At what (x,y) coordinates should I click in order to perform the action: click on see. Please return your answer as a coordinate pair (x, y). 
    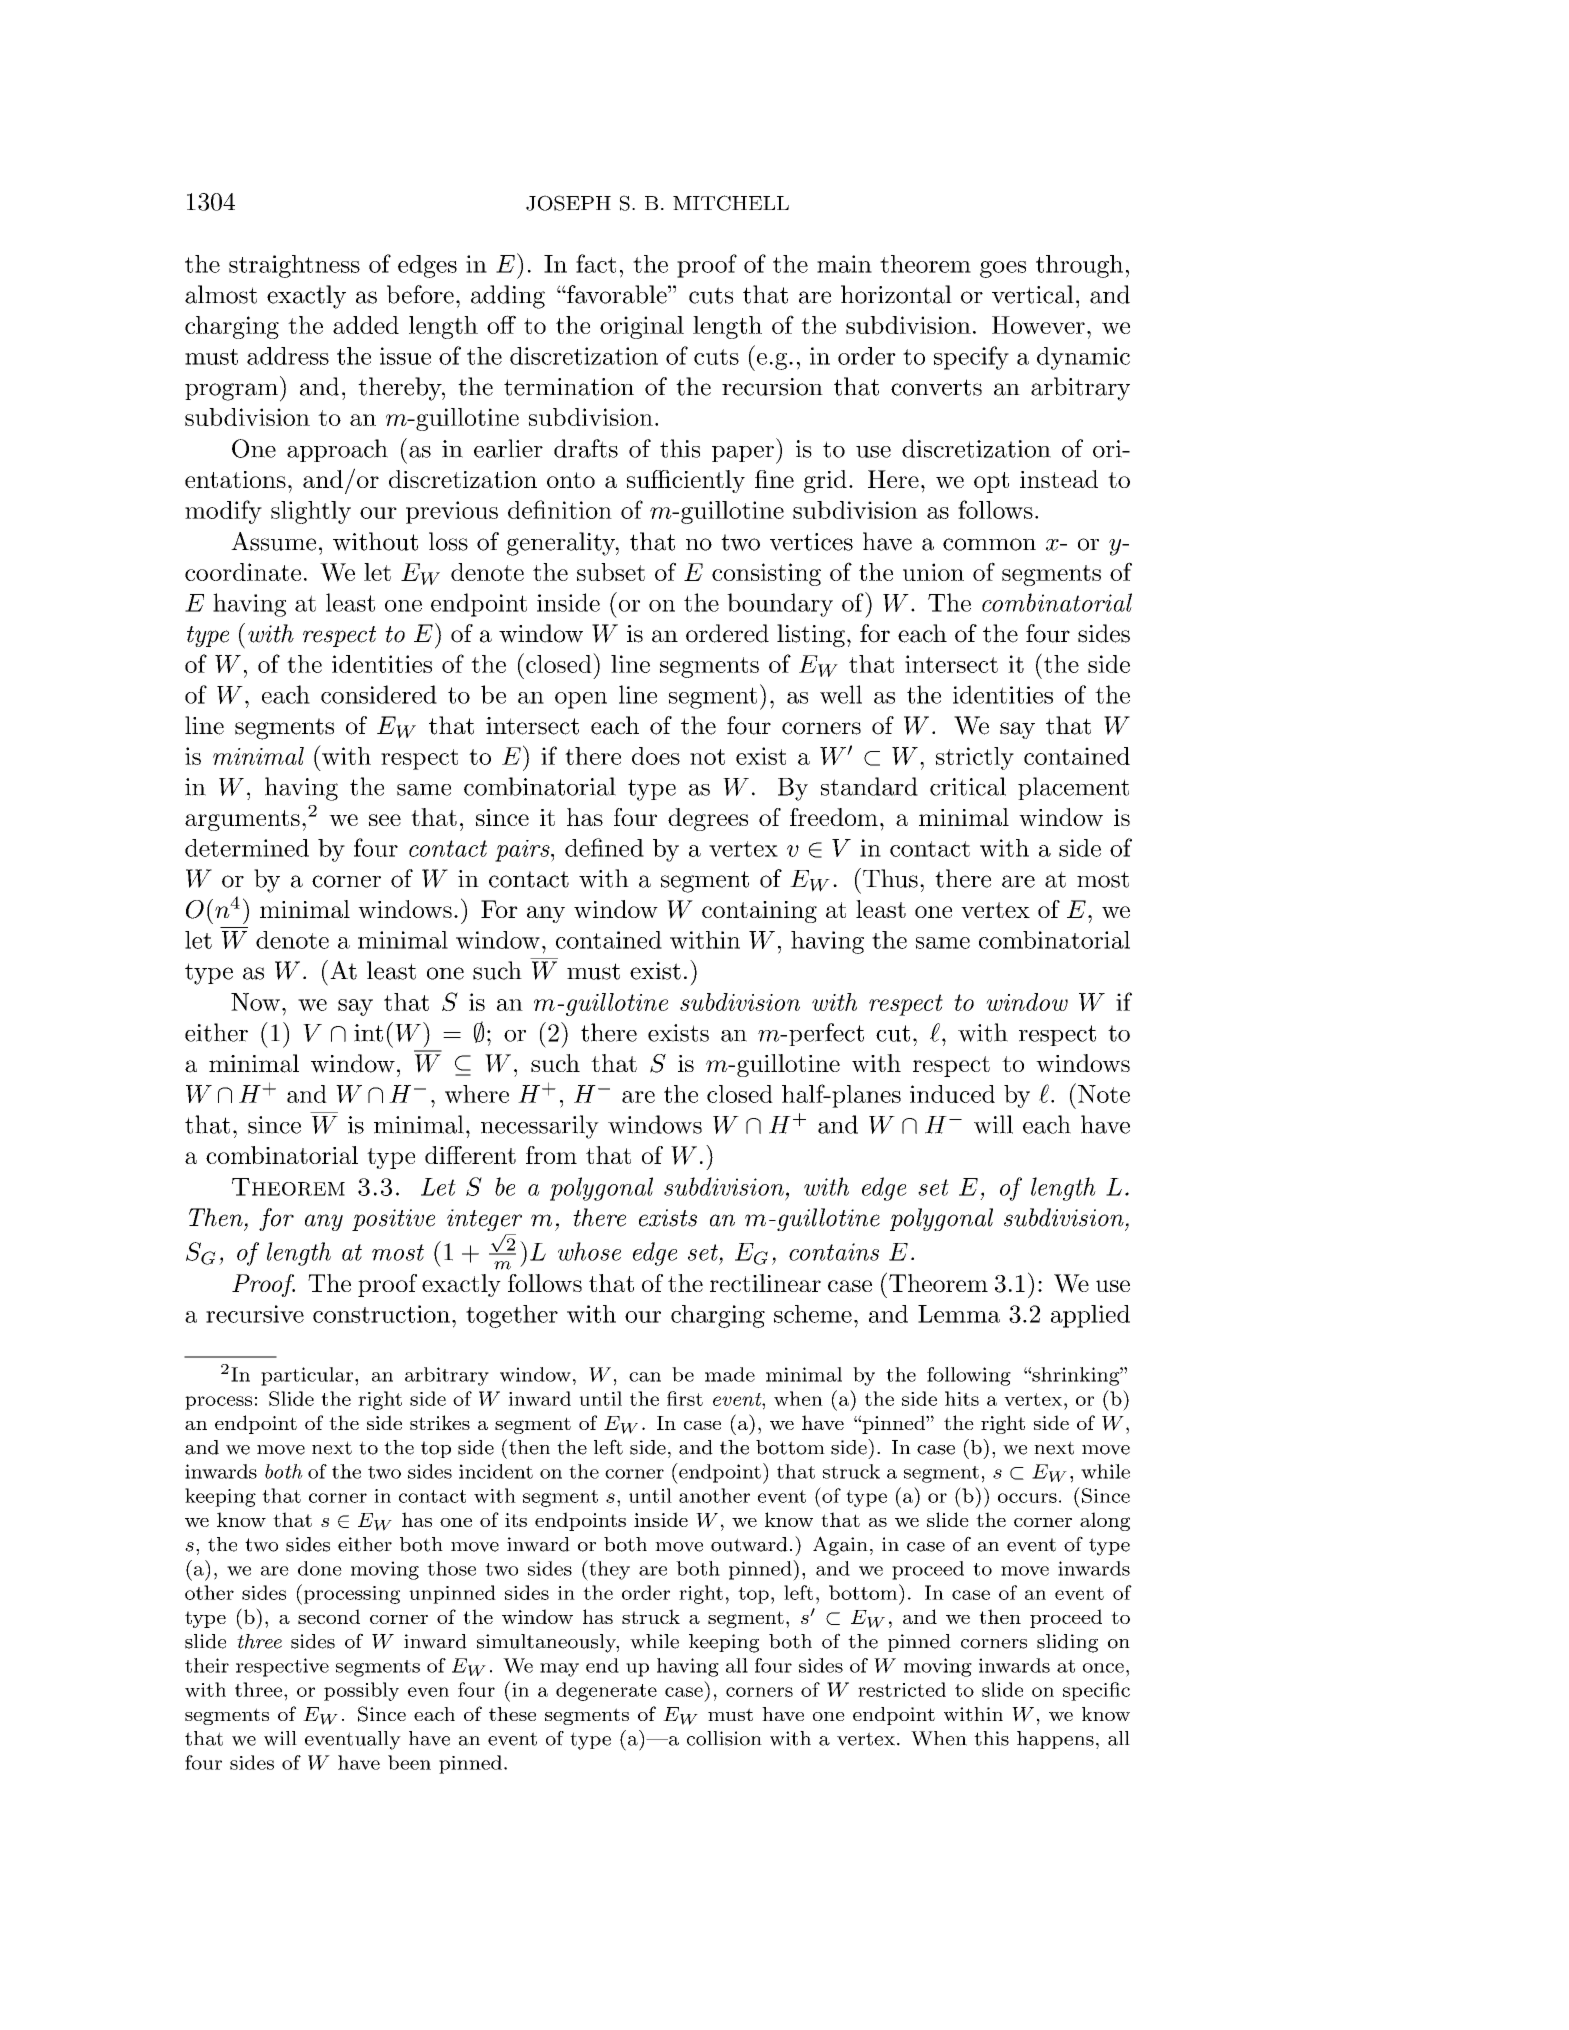
    Looking at the image, I should click on (385, 820).
